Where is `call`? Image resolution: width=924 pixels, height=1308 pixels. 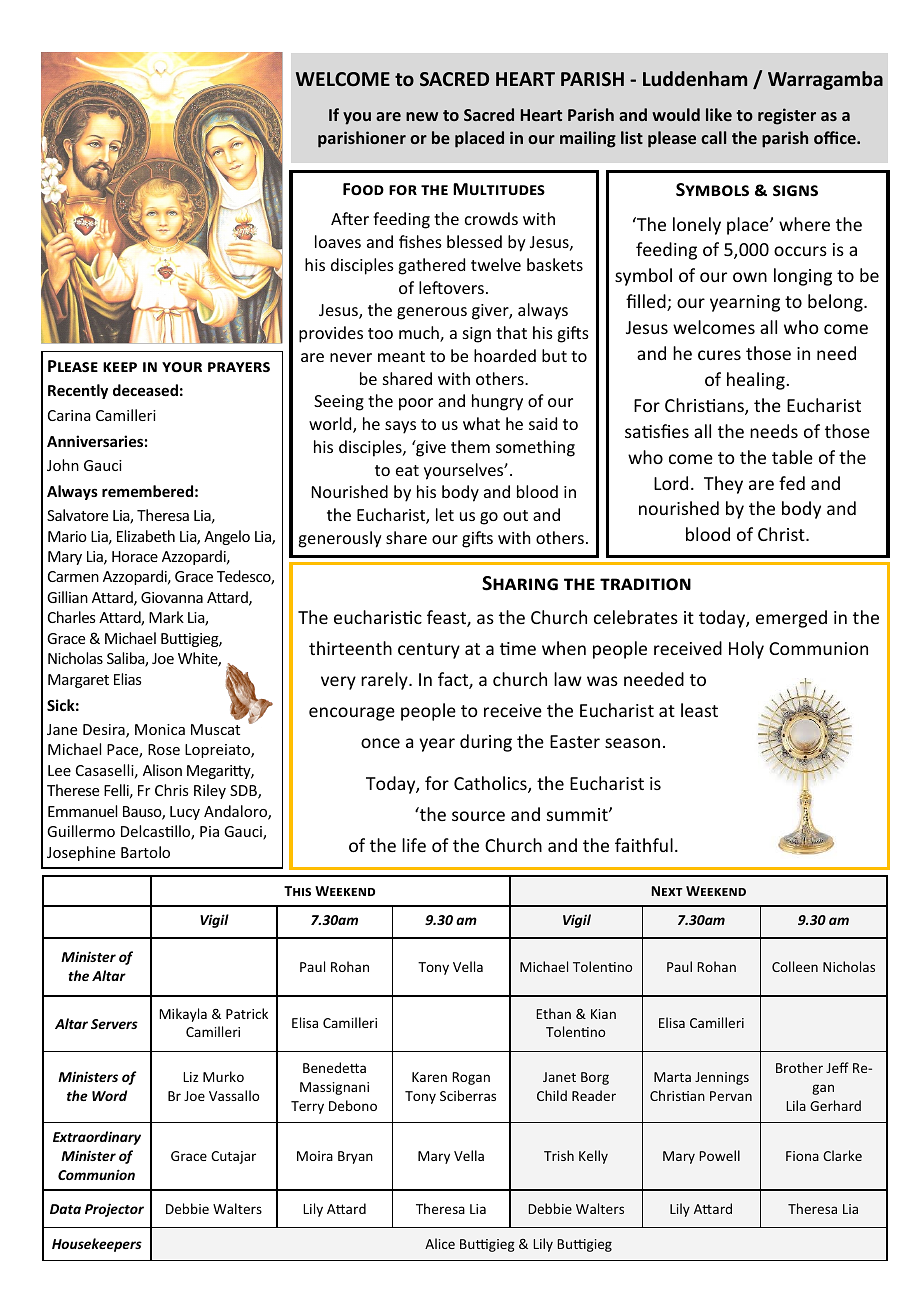 call is located at coordinates (713, 137).
